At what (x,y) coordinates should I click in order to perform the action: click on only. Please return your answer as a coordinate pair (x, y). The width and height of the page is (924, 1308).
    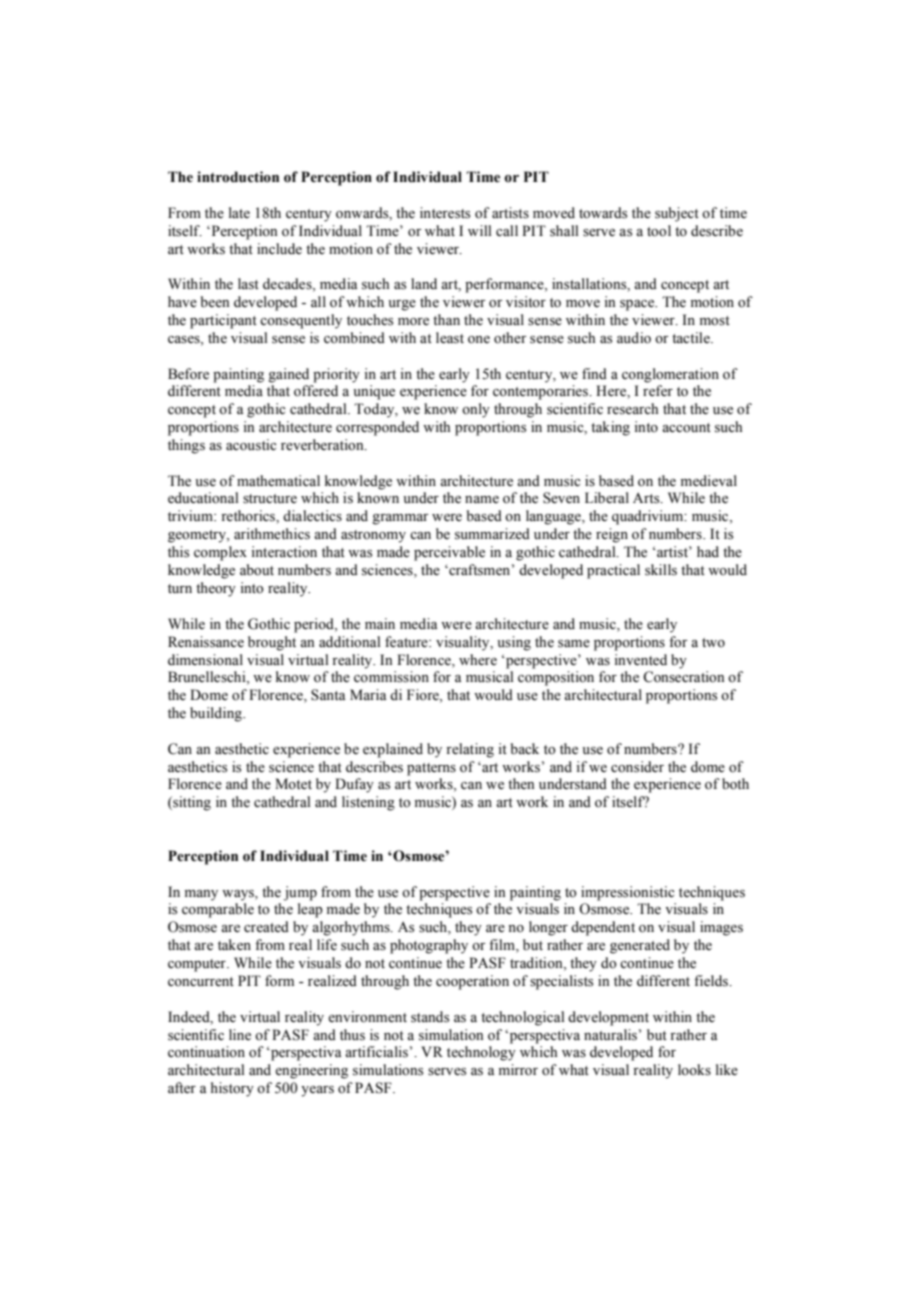
    Looking at the image, I should click on (476, 410).
